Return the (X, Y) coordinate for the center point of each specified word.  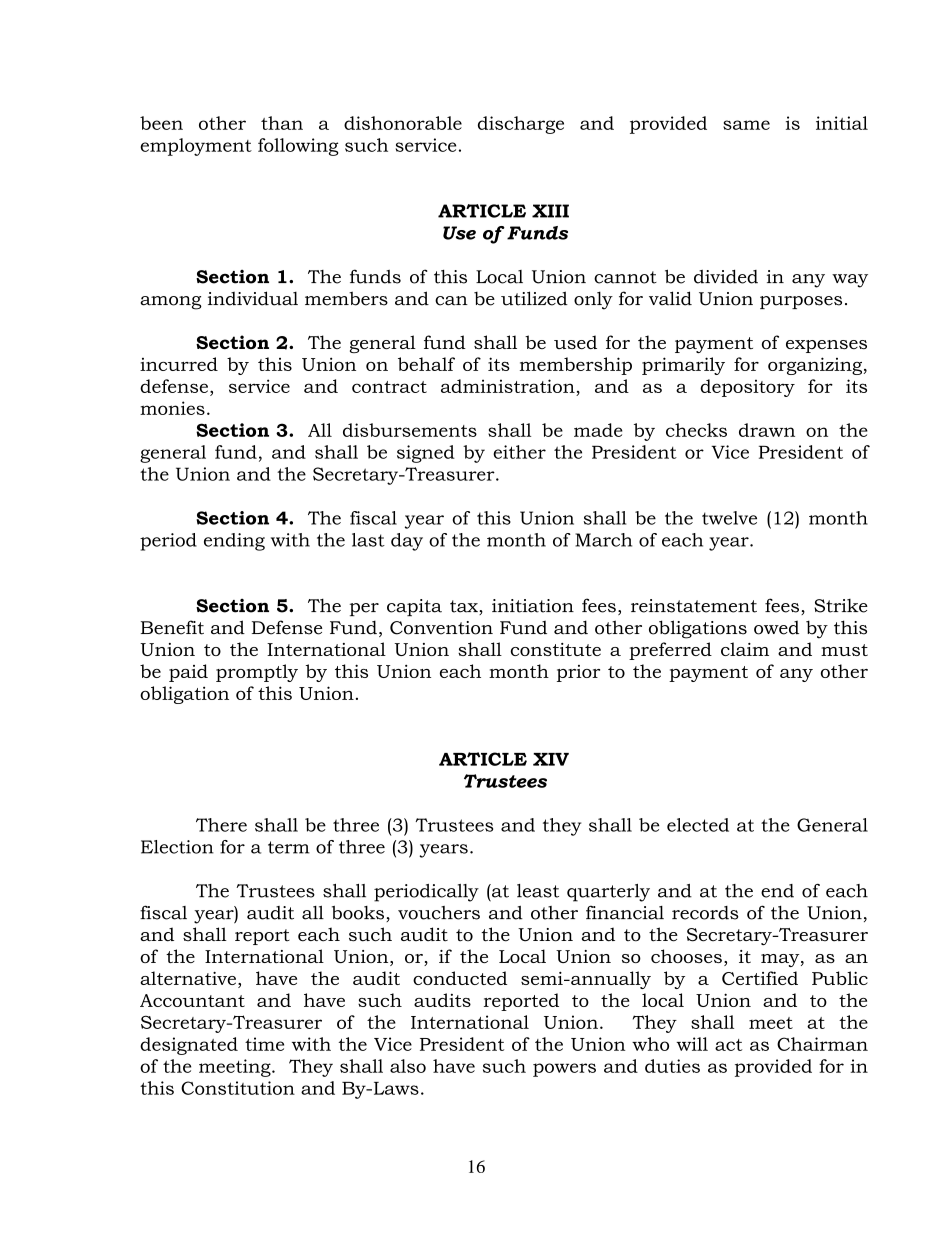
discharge (521, 125)
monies (172, 408)
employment (196, 147)
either (519, 452)
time (264, 1044)
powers (564, 1070)
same (746, 125)
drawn (767, 430)
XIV (551, 759)
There (221, 825)
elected (698, 825)
